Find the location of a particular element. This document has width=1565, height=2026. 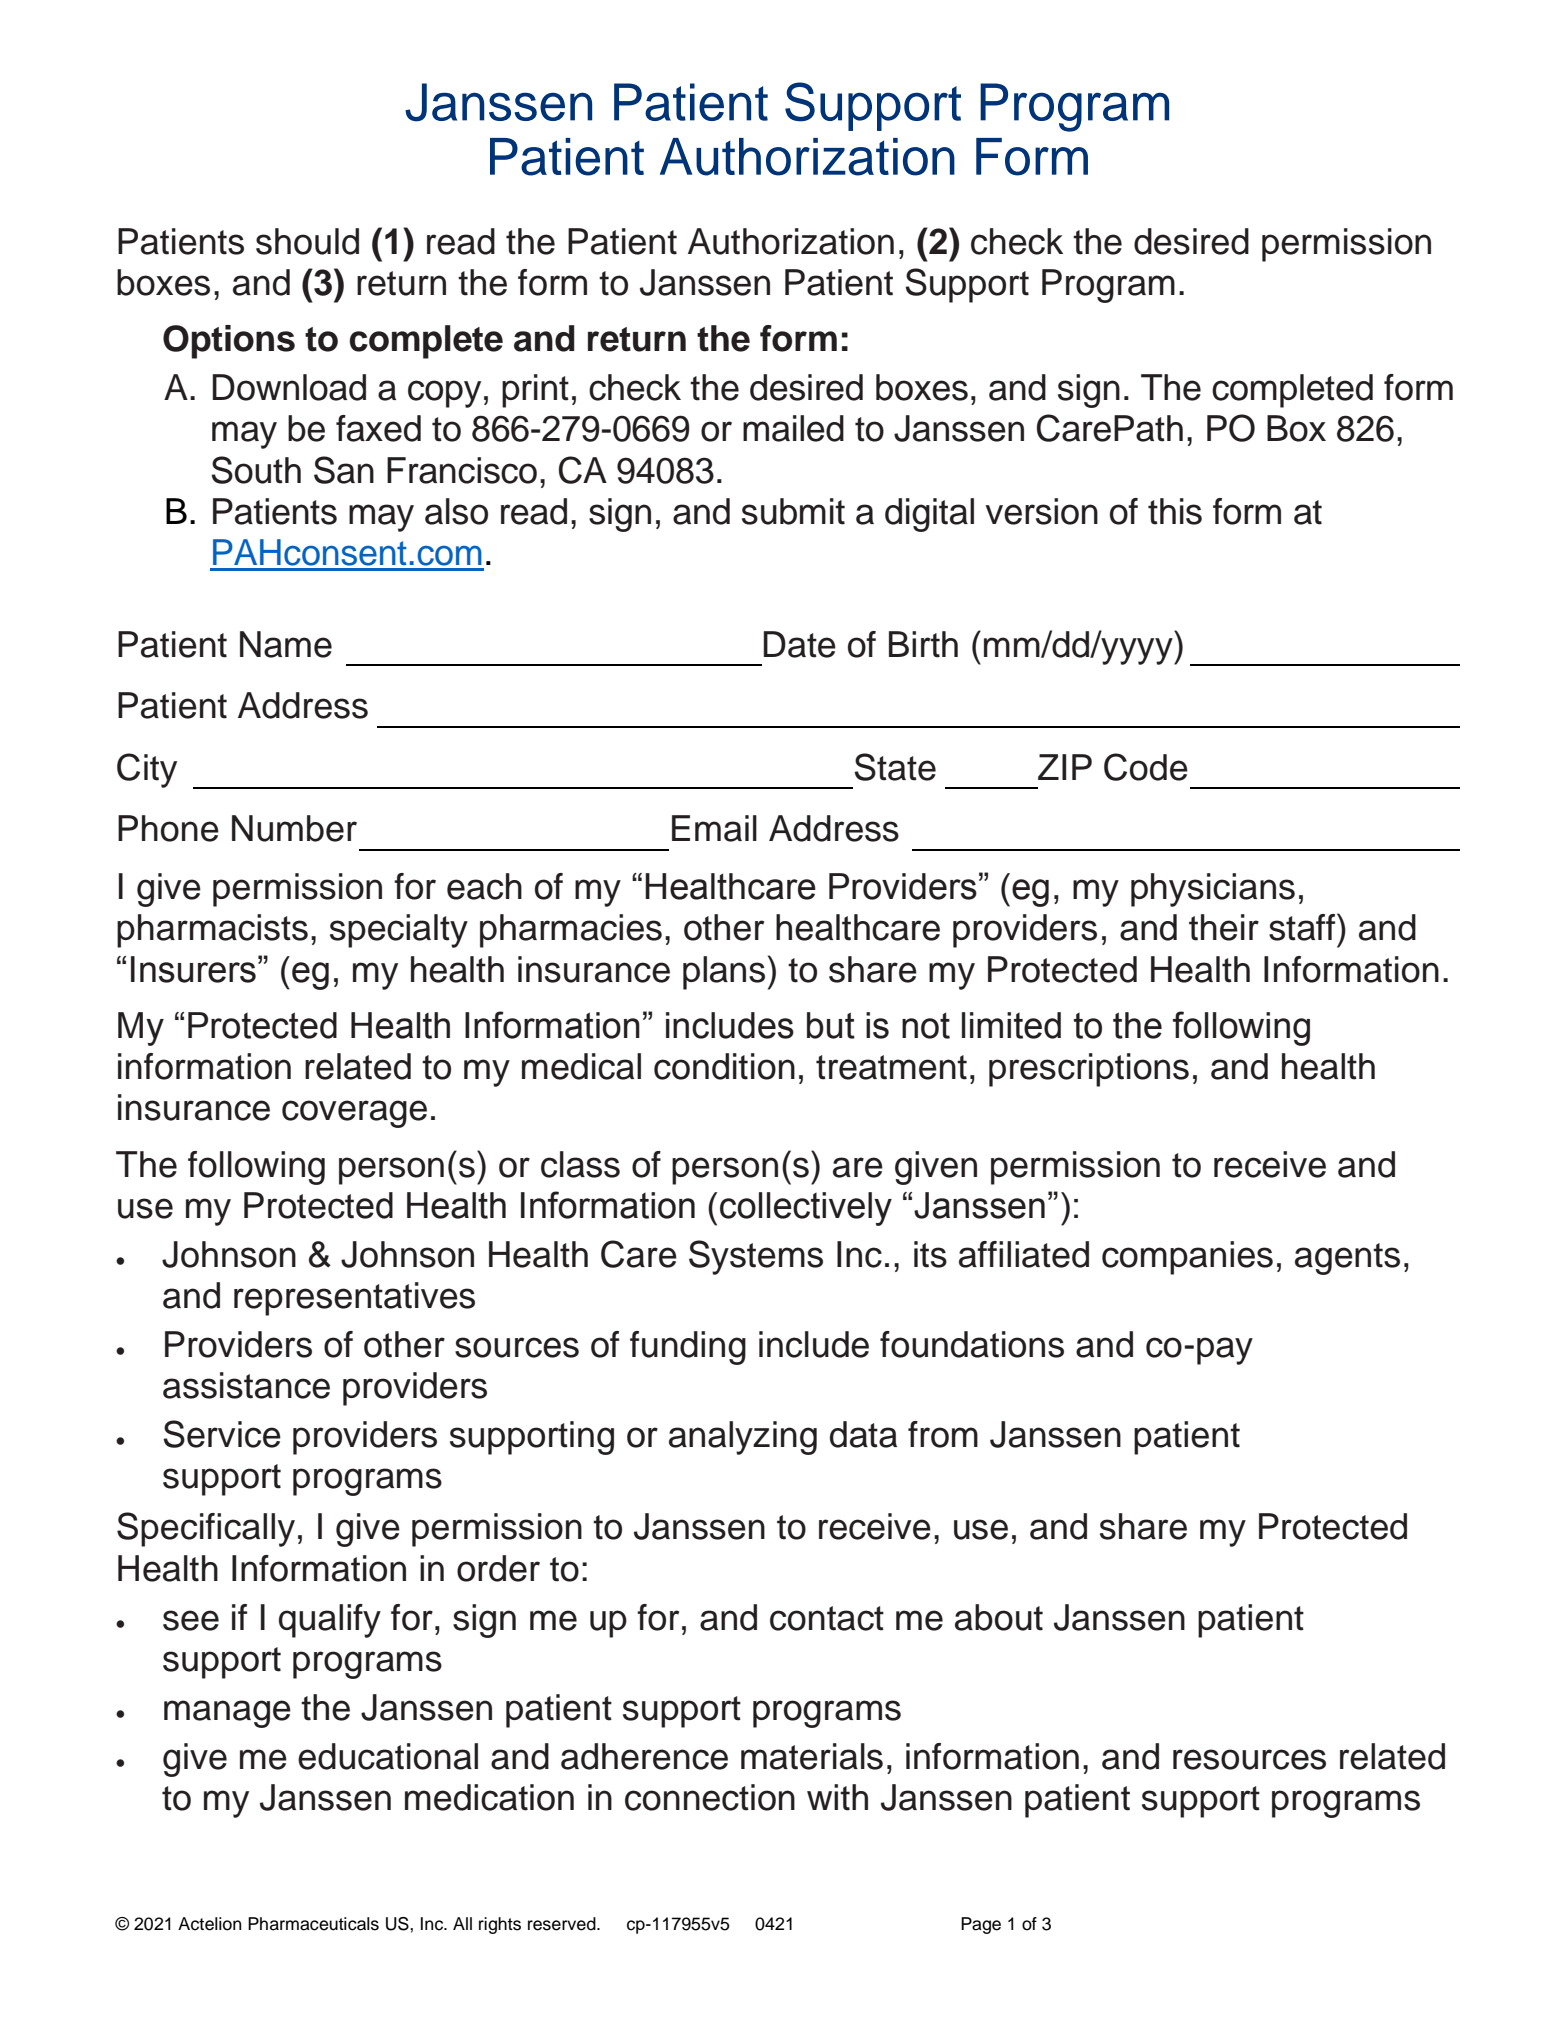

this is located at coordinates (1175, 511).
